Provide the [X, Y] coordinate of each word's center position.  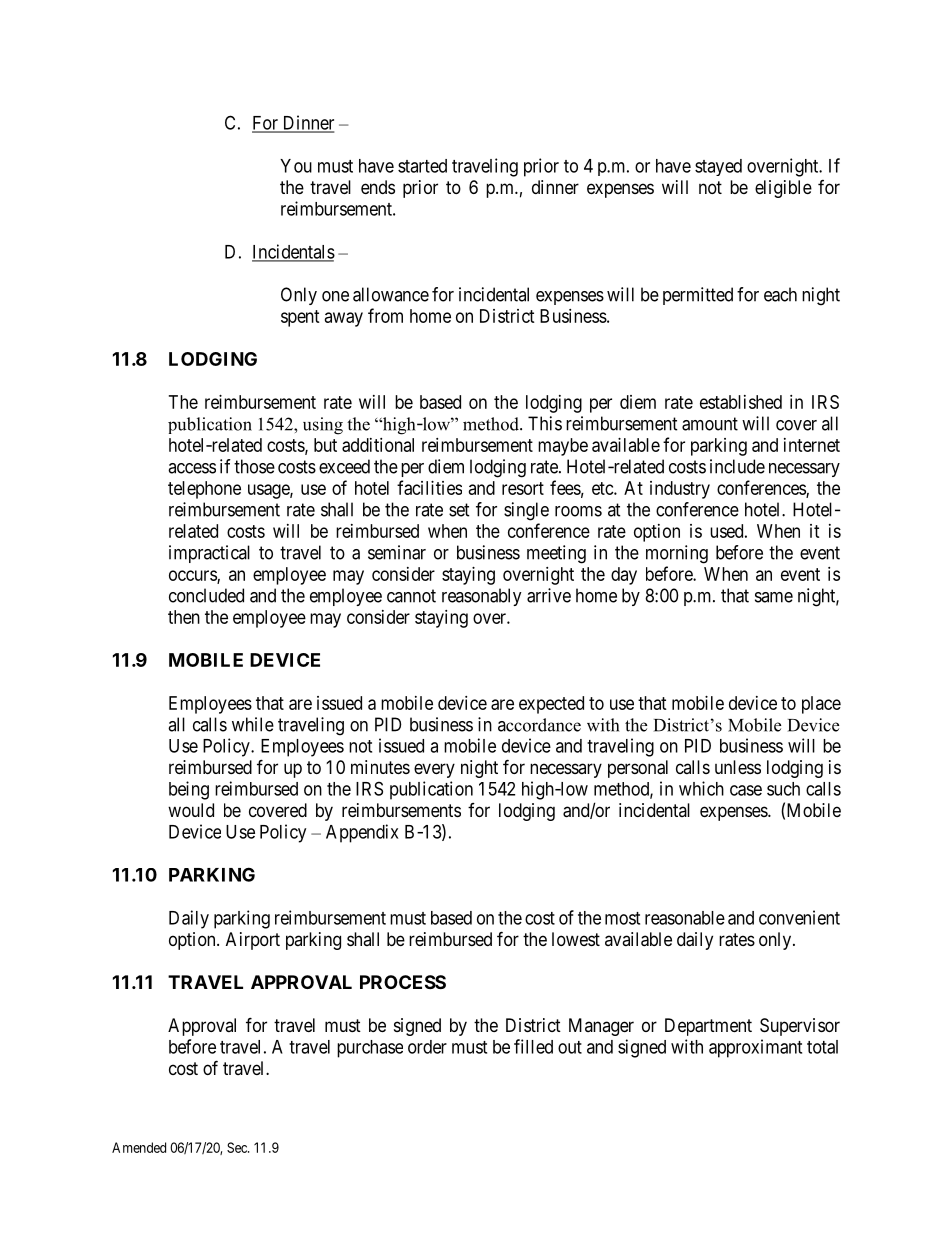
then [184, 617]
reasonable [685, 918]
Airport [253, 941]
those [254, 466]
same [774, 597]
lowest [576, 939]
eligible [783, 189]
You [296, 166]
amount [710, 424]
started [422, 166]
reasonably [482, 597]
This [545, 423]
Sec [238, 1147]
